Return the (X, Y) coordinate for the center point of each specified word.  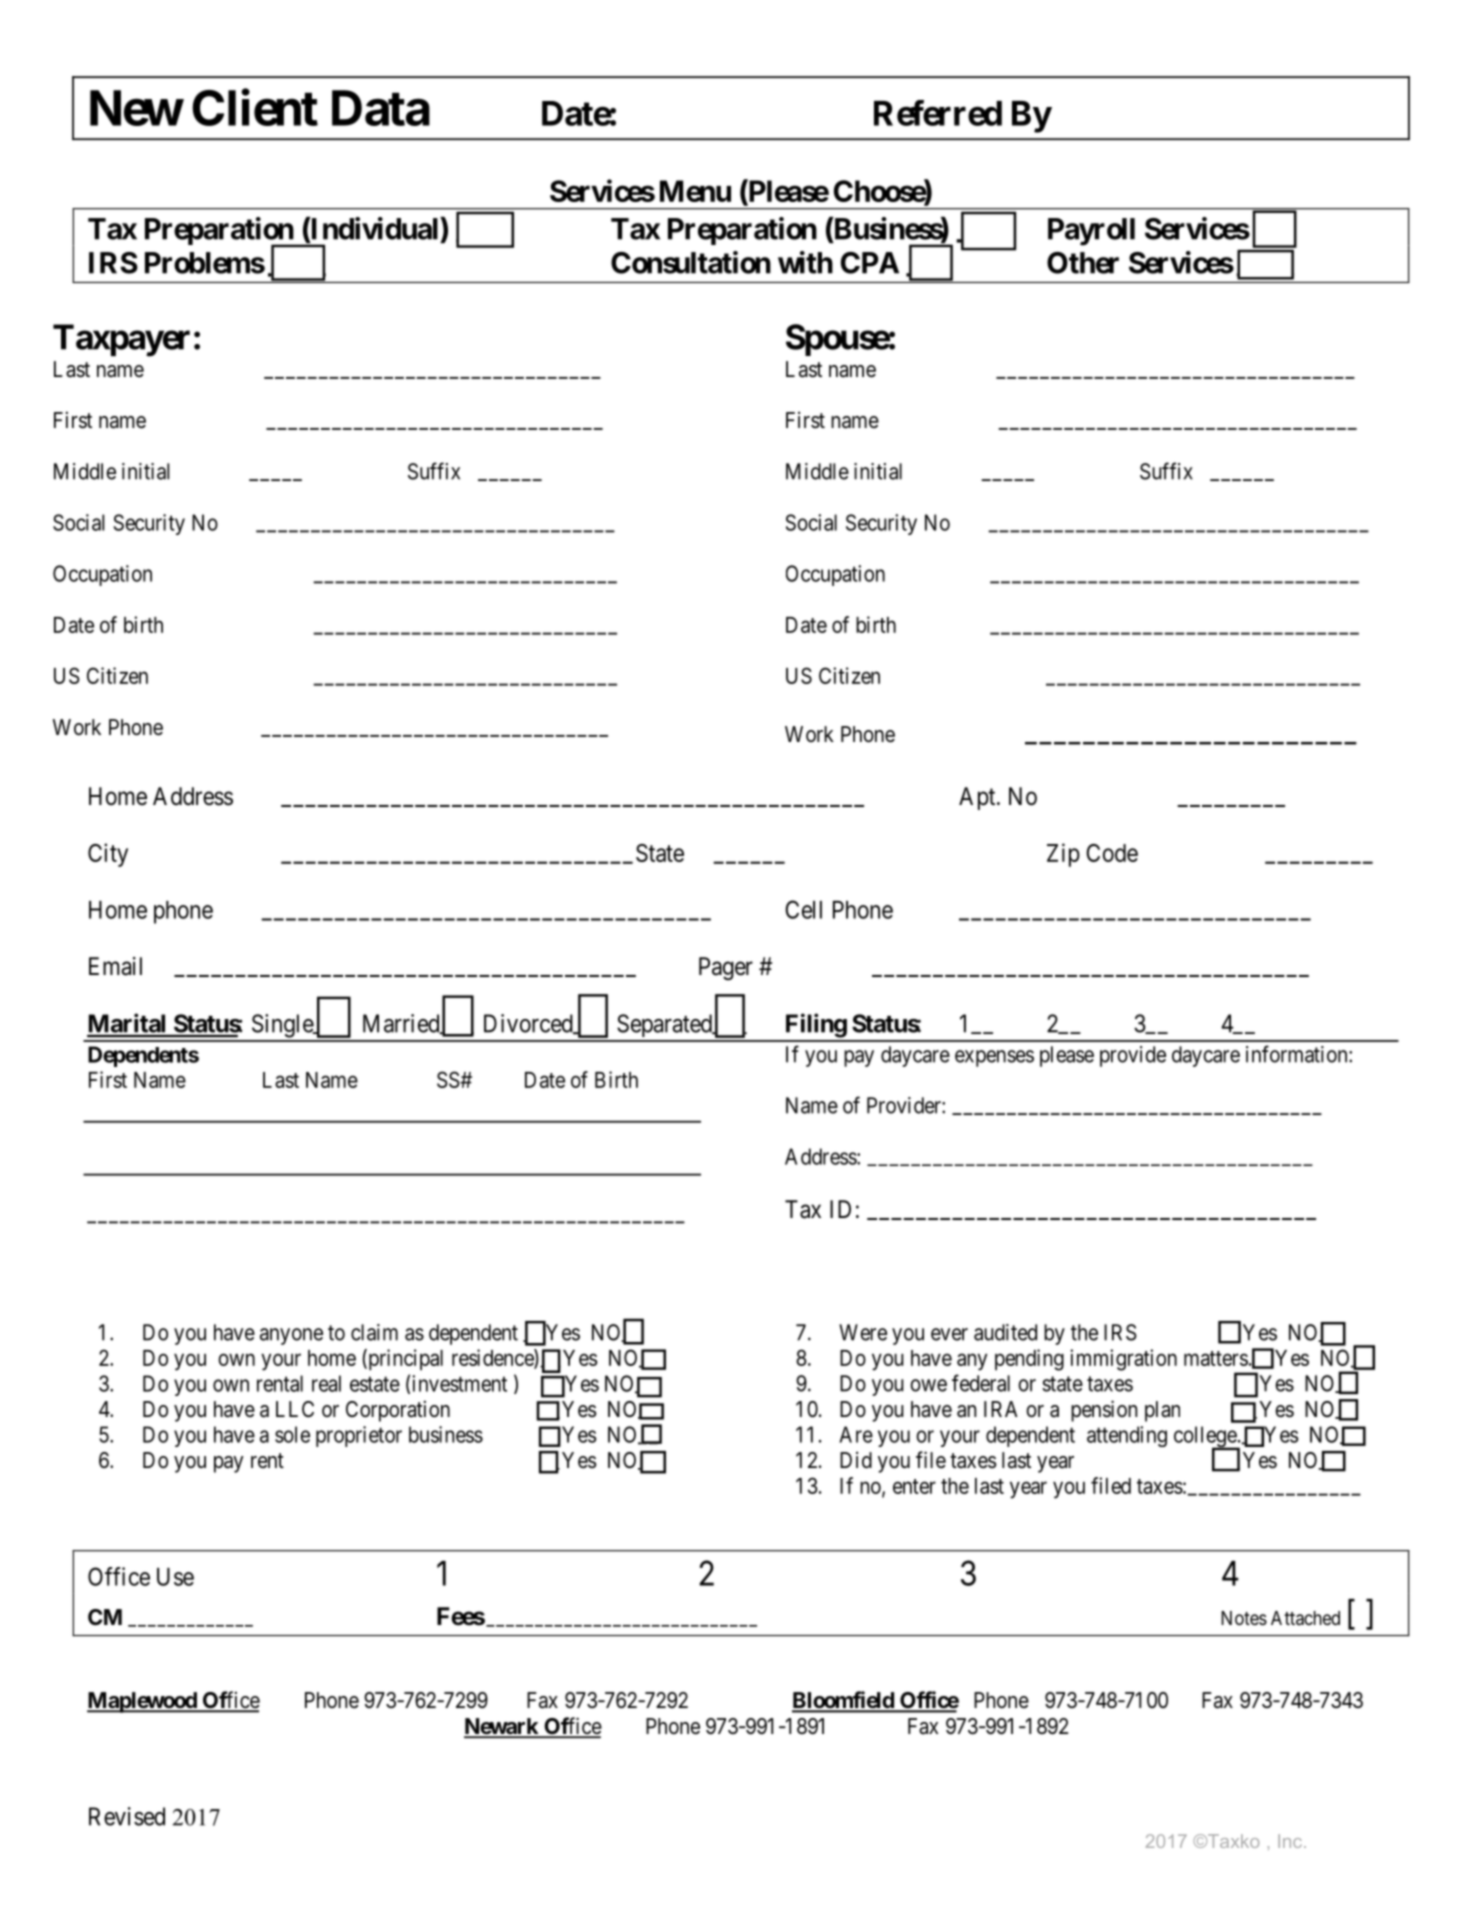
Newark (502, 1727)
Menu (695, 191)
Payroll (1091, 232)
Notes (1244, 1618)
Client (255, 108)
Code (1112, 853)
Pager (726, 968)
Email (115, 966)
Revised (127, 1816)
